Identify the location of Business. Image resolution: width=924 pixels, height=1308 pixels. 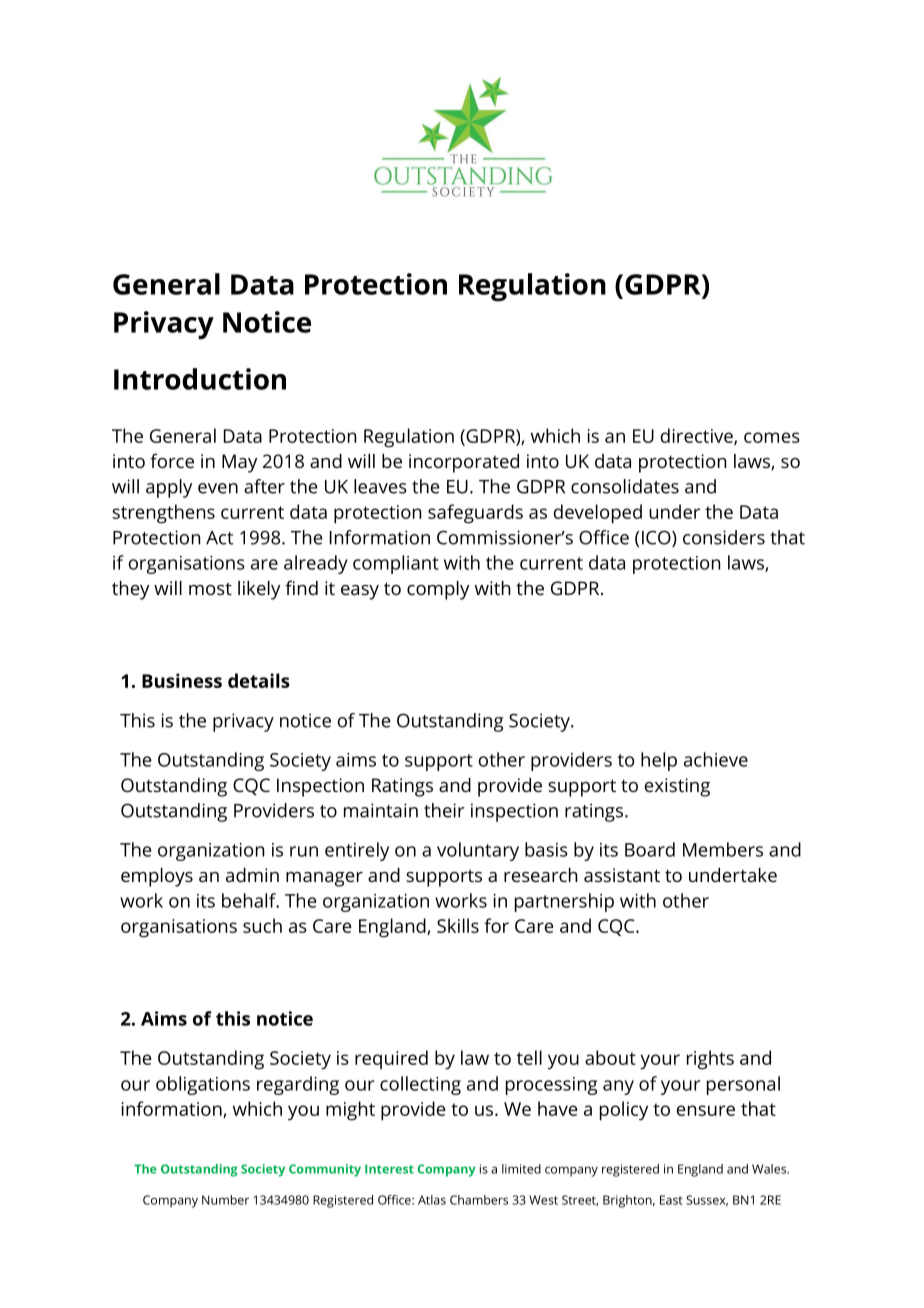
(182, 680).
